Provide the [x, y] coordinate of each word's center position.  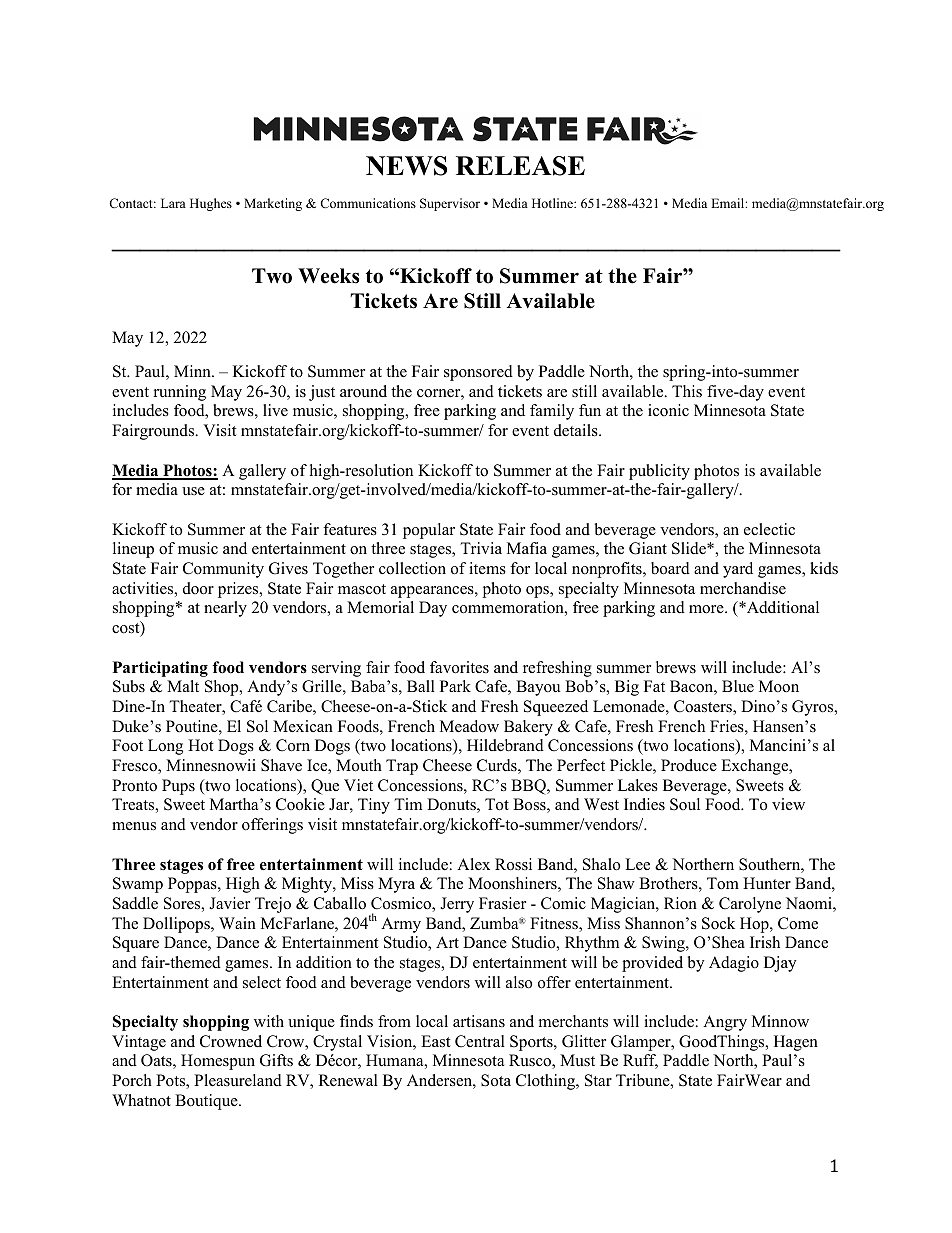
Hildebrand [505, 745]
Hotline [553, 203]
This [687, 391]
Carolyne [750, 905]
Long [165, 747]
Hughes [211, 204]
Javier [229, 903]
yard [738, 570]
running [180, 393]
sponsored [478, 373]
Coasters [704, 707]
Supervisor [450, 204]
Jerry [457, 905]
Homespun [218, 1062]
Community [223, 570]
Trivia [481, 548]
